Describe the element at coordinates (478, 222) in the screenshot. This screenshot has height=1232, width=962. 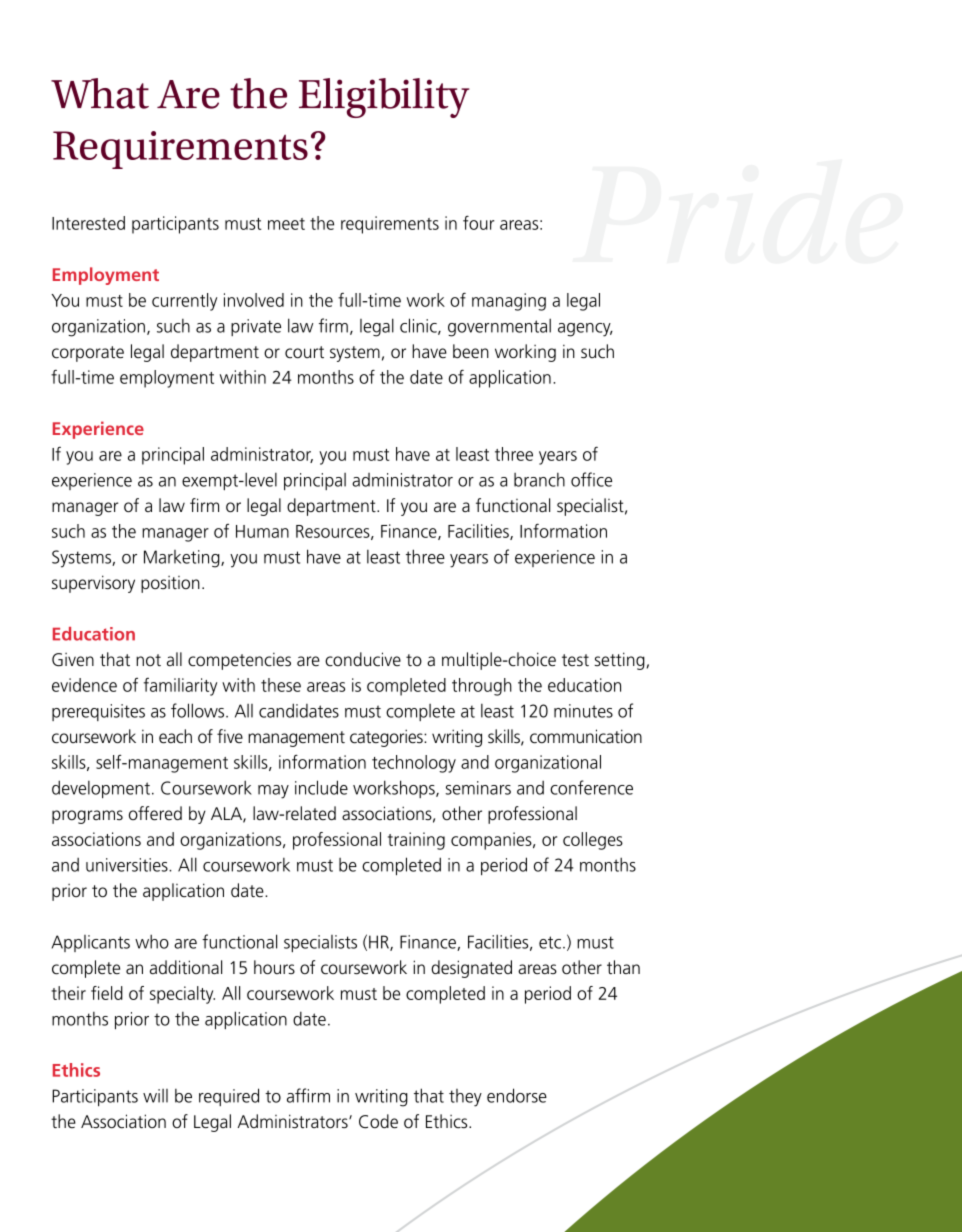
I see `four` at that location.
